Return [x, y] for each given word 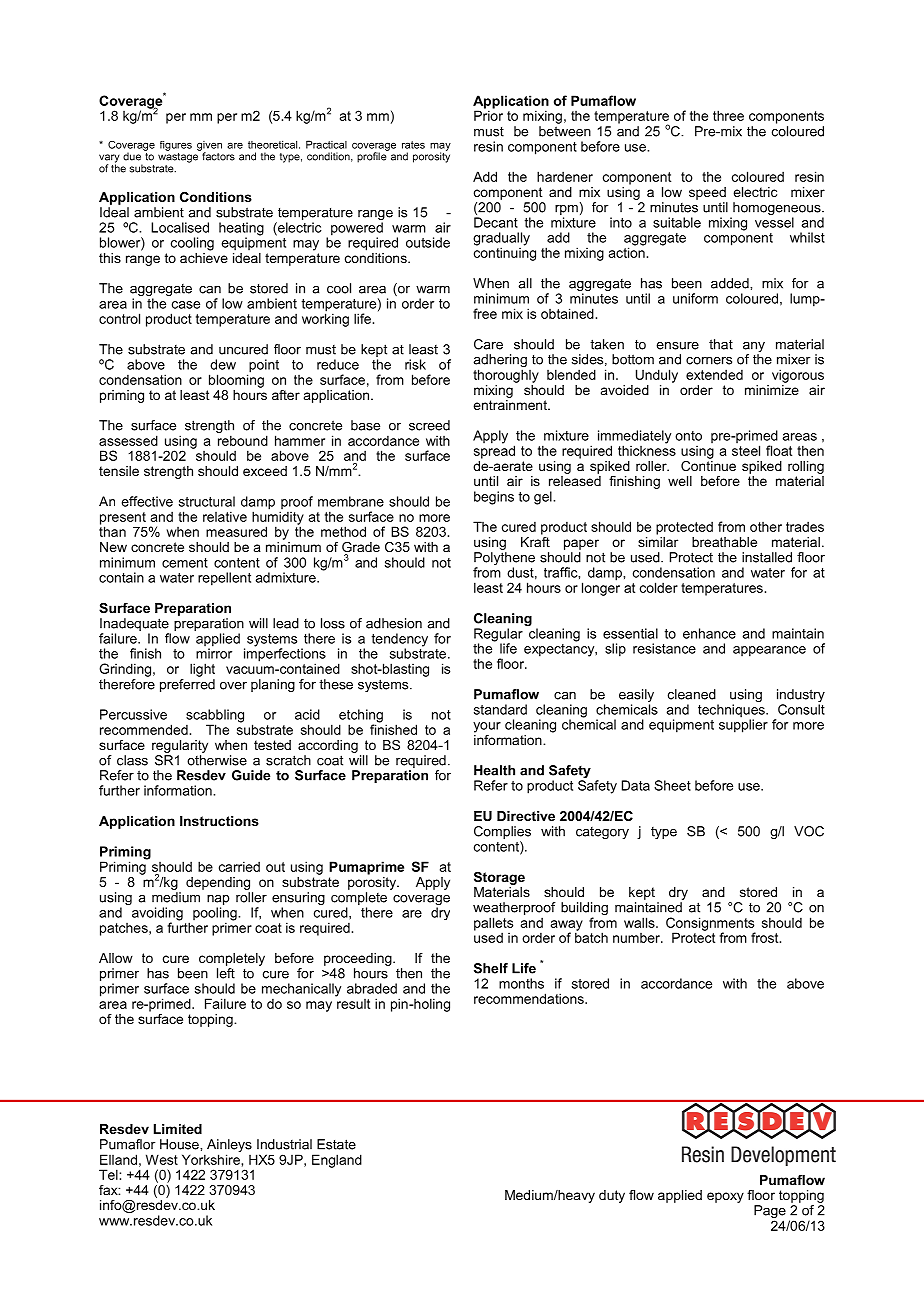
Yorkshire [212, 1159]
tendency [400, 641]
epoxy [725, 1197]
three [728, 115]
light [202, 670]
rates [413, 145]
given [209, 147]
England [337, 1161]
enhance [709, 633]
